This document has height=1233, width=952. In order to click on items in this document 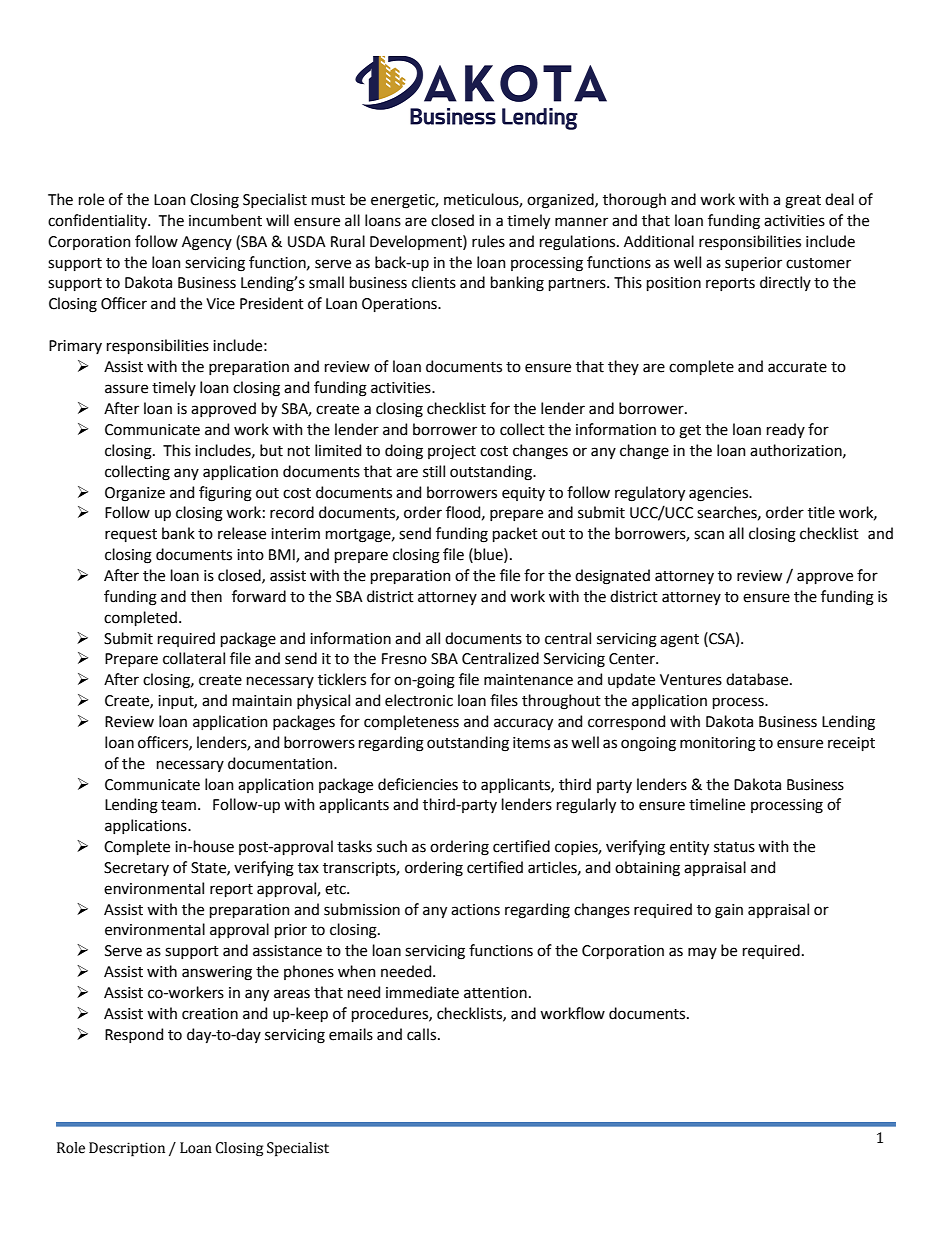, I will do `click(531, 743)`.
